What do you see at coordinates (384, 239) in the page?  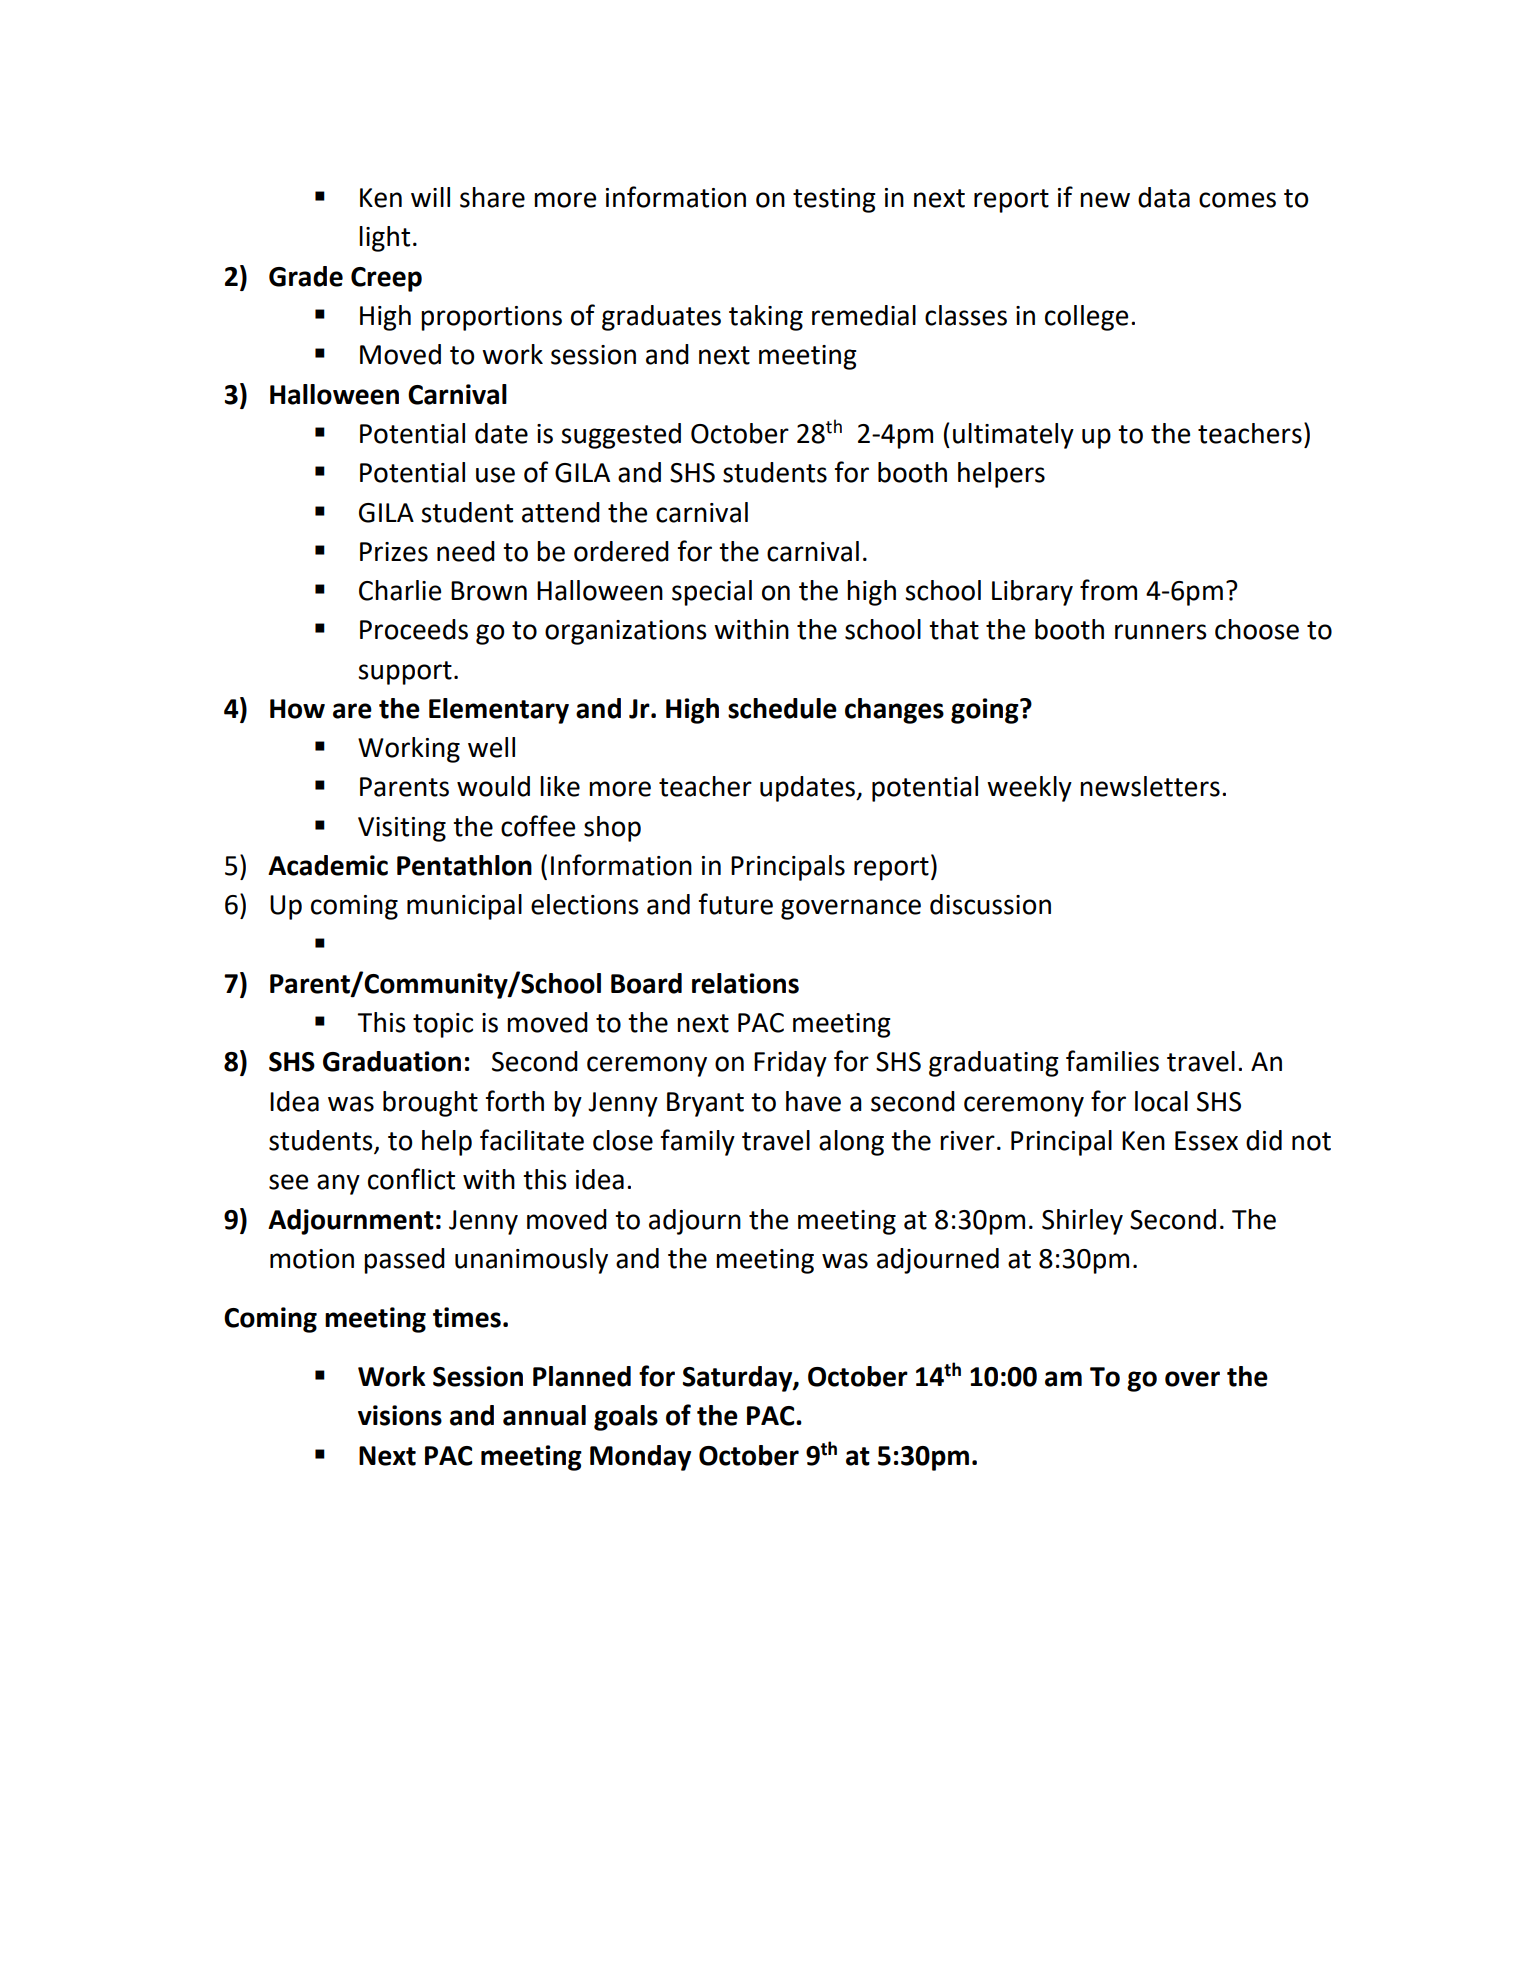 I see `light` at bounding box center [384, 239].
